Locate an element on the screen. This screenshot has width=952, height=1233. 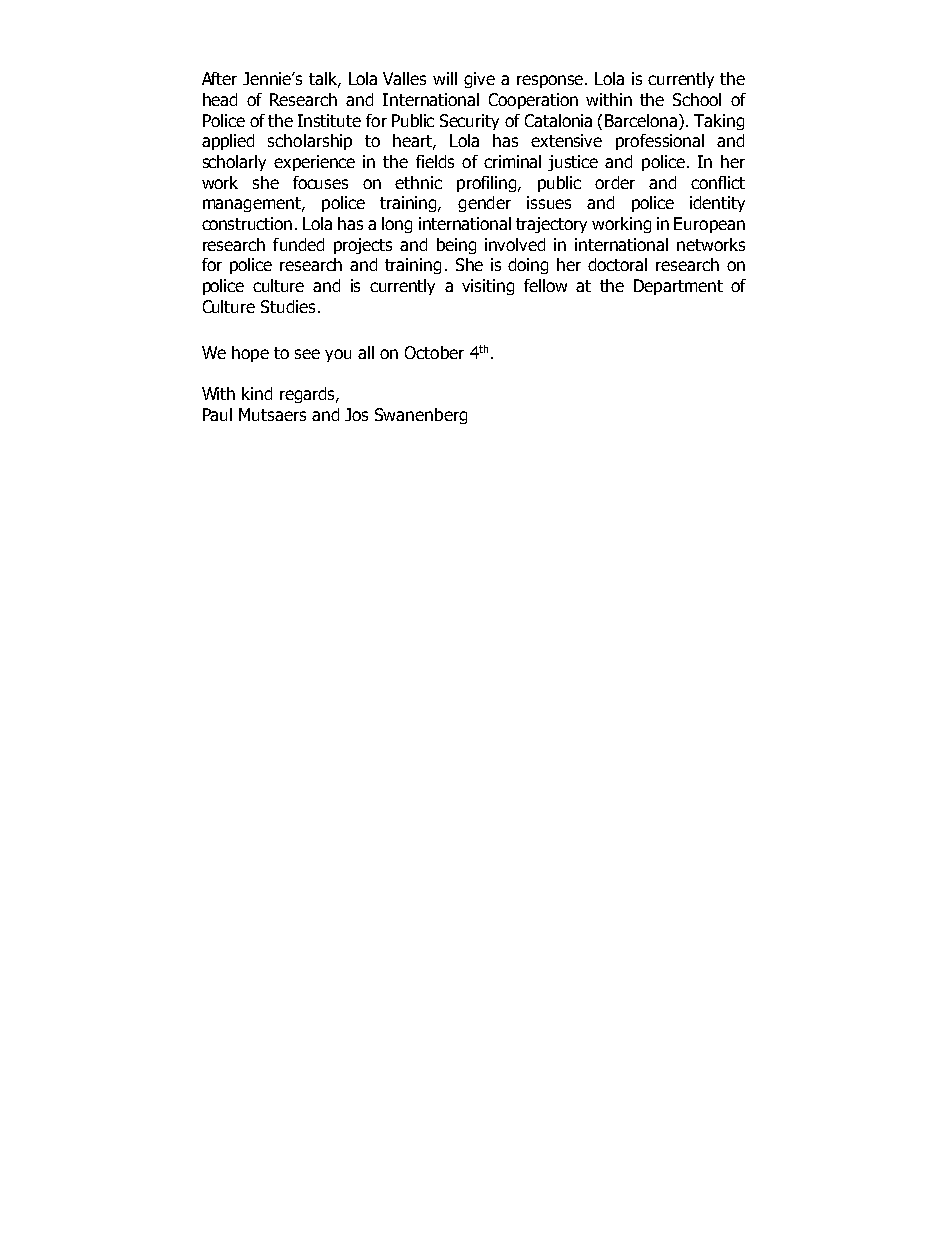
give is located at coordinates (479, 80).
